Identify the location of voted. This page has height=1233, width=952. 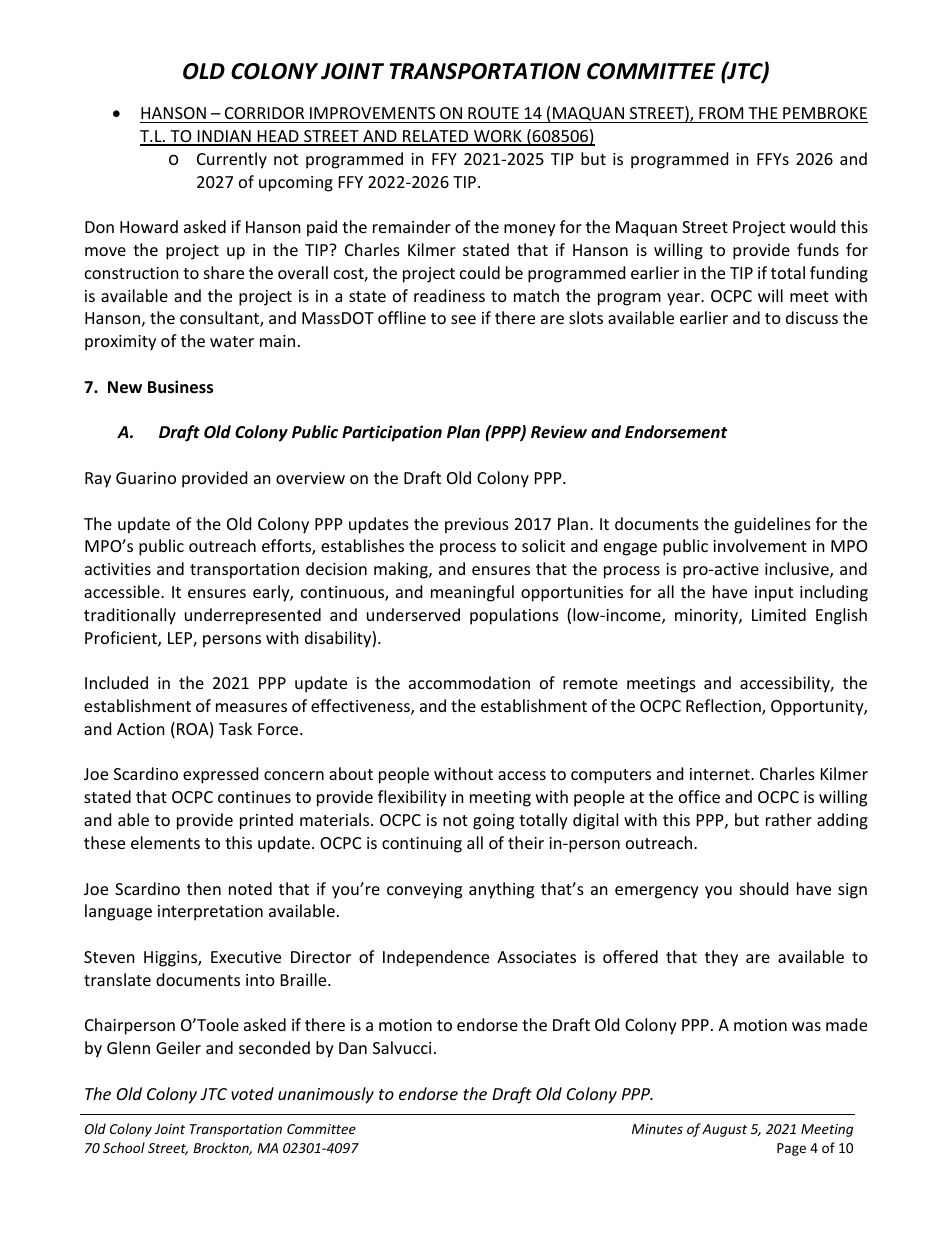
(252, 1093).
